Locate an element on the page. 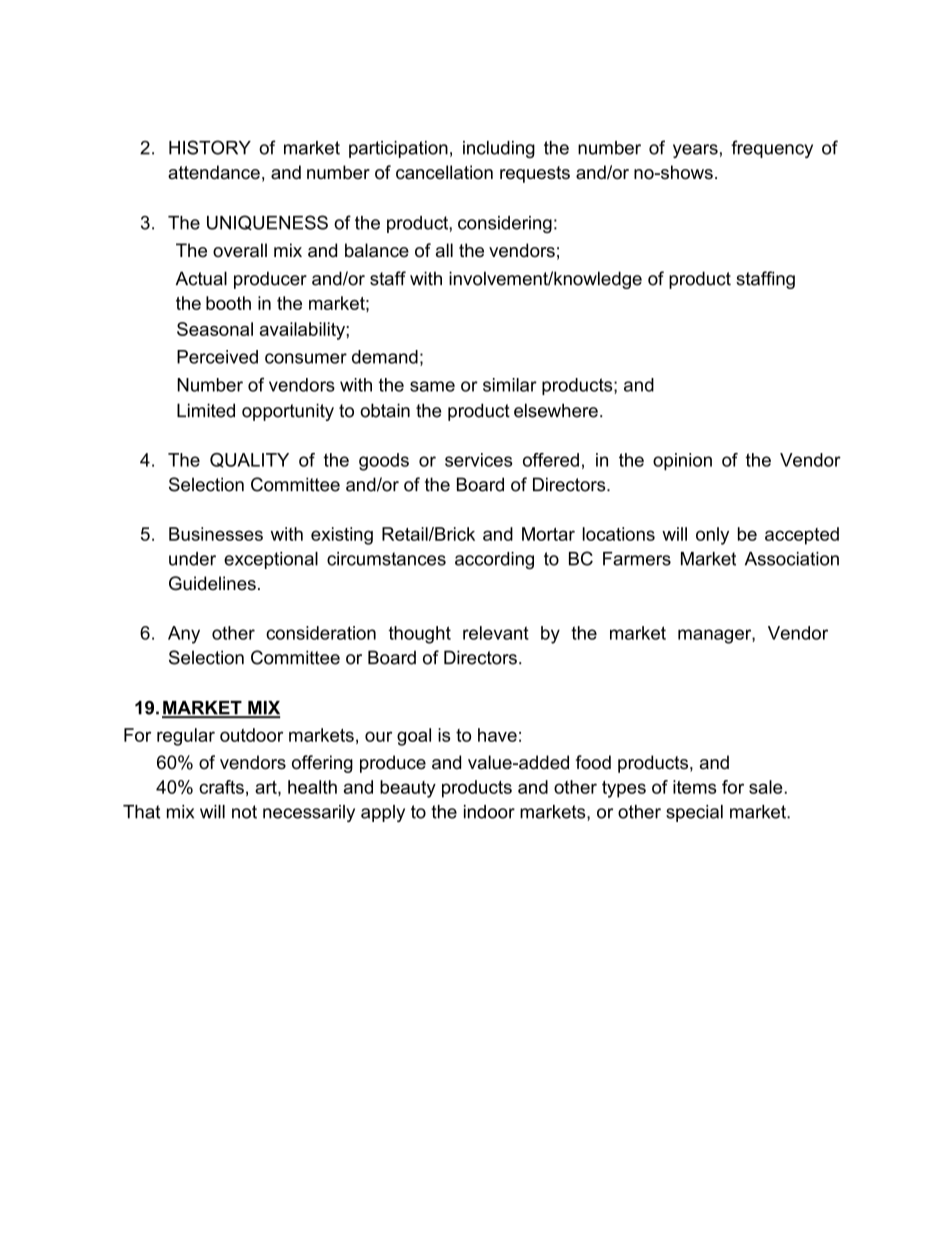 Image resolution: width=952 pixels, height=1233 pixels. attendance is located at coordinates (214, 172).
